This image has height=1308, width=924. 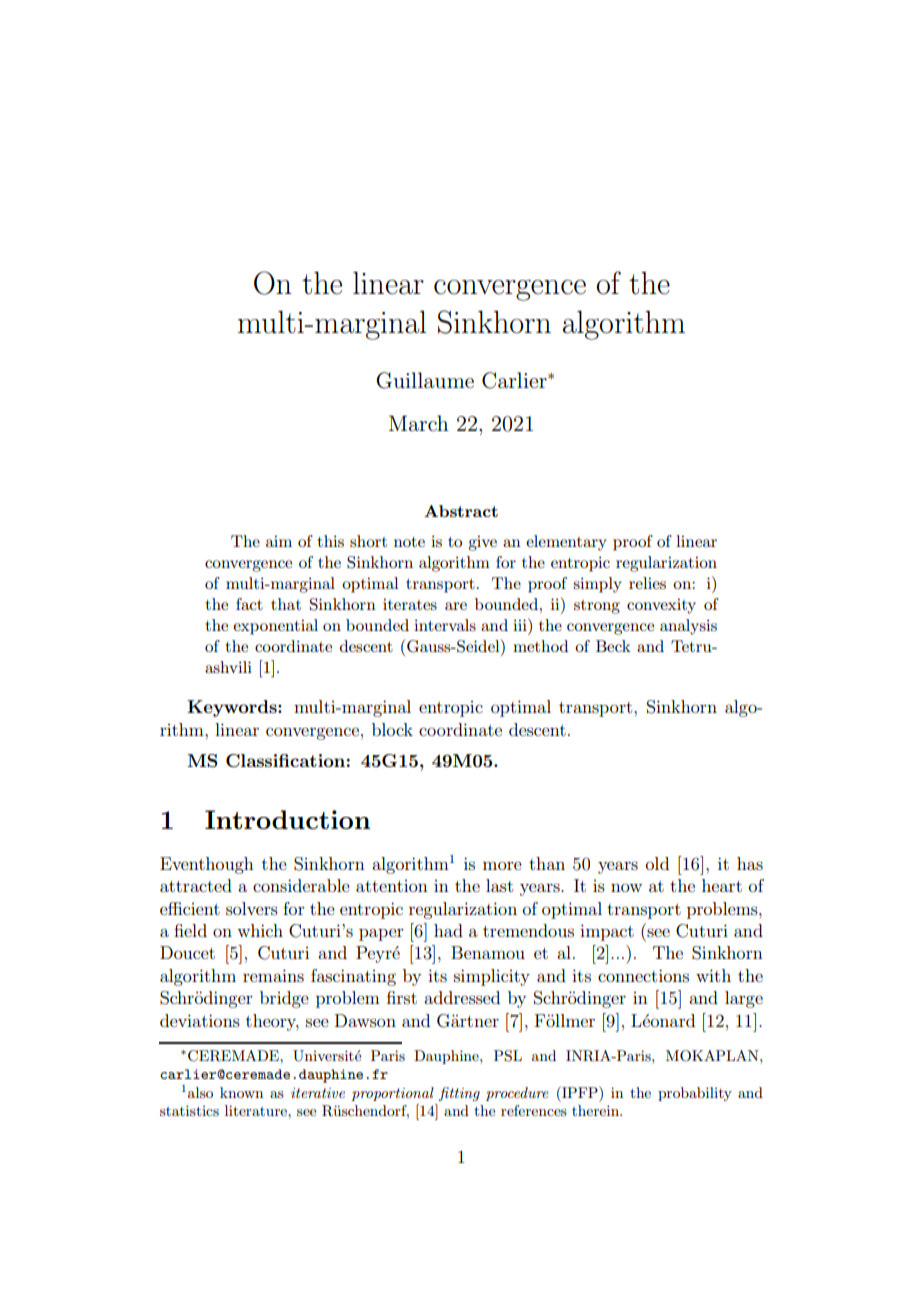 I want to click on fitting, so click(x=459, y=1094).
